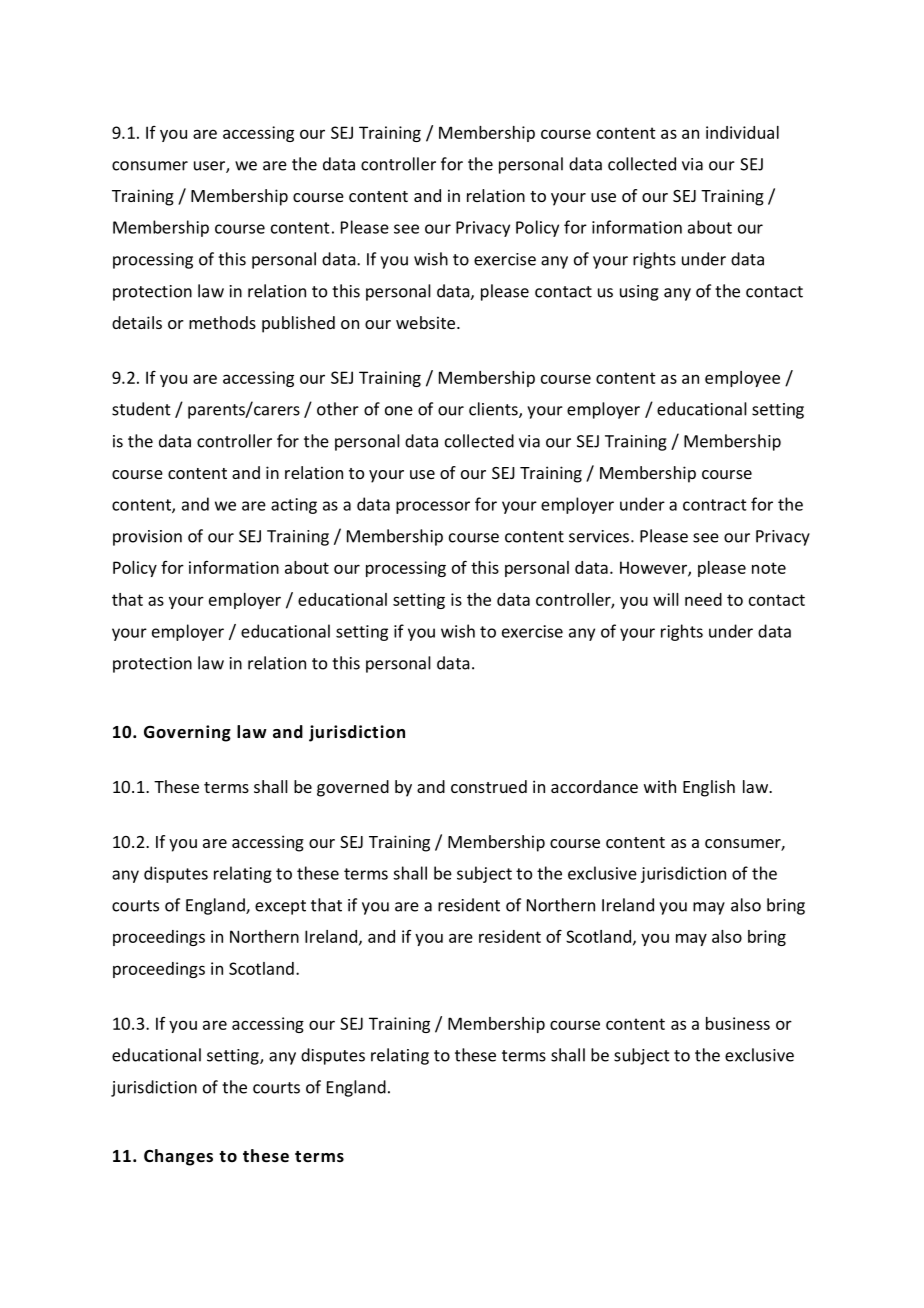 The height and width of the image is (1308, 924). Describe the element at coordinates (738, 1023) in the image. I see `business` at that location.
